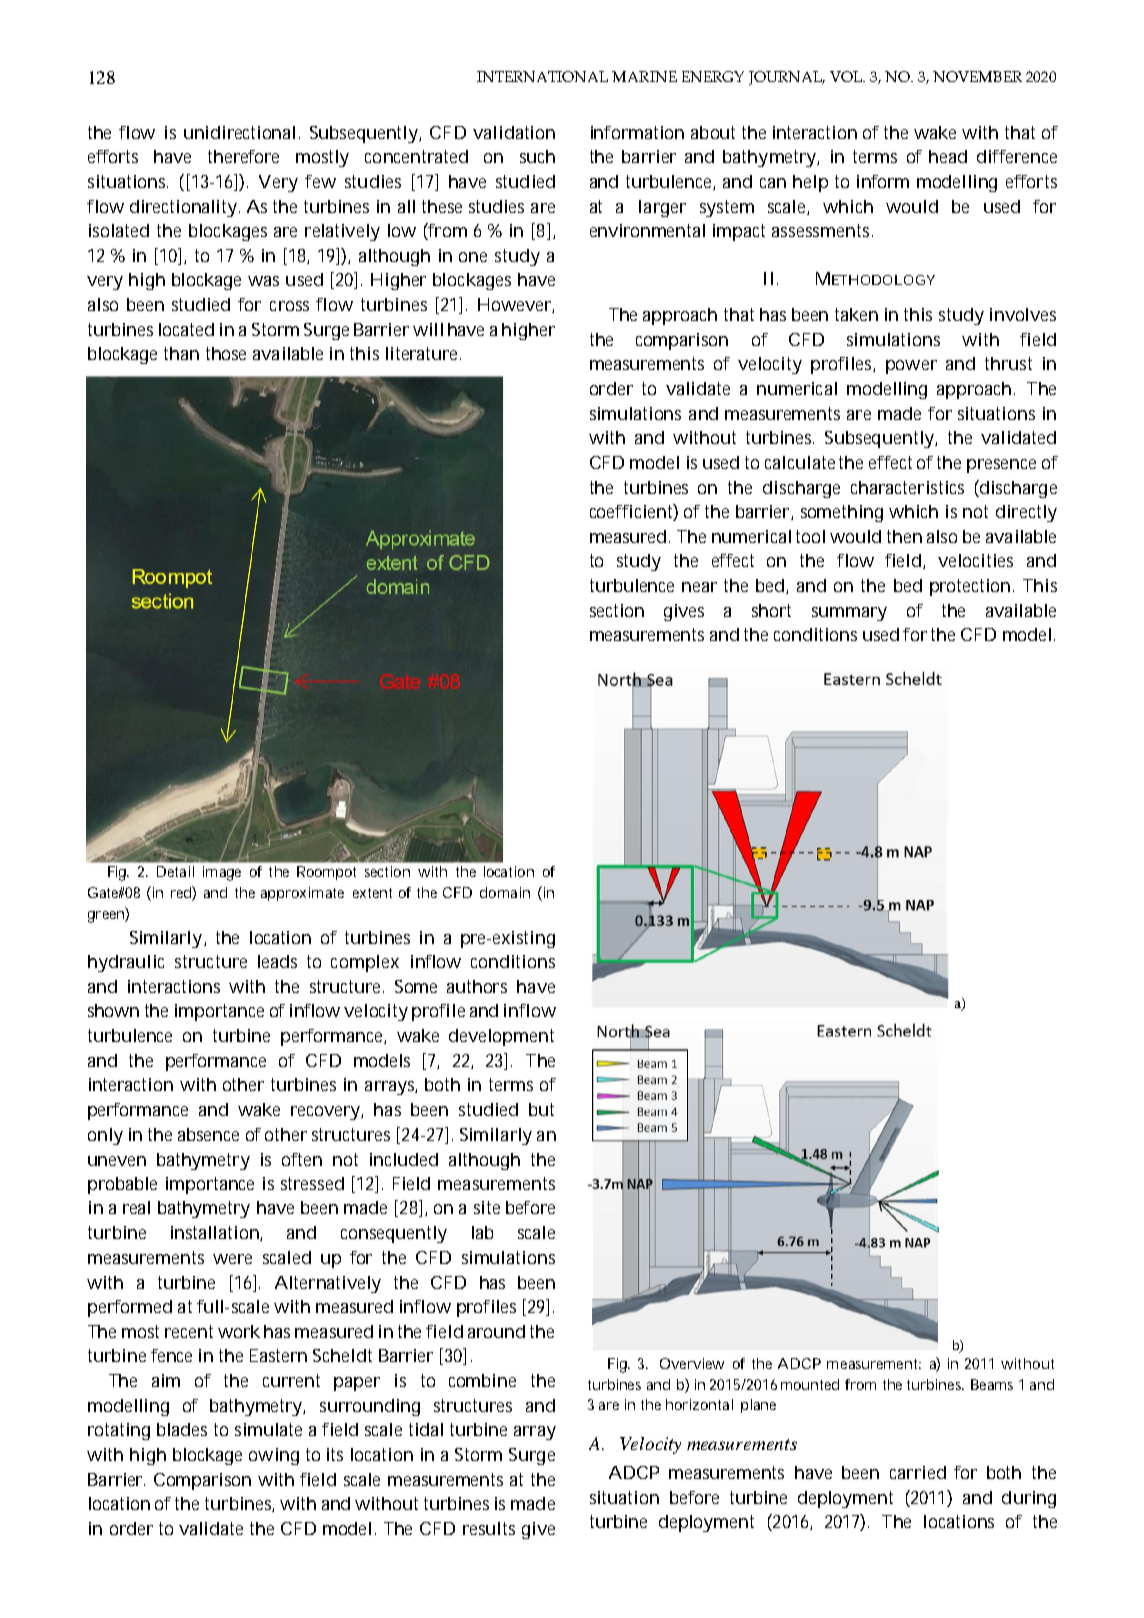 The width and height of the document is (1144, 1618). I want to click on head, so click(948, 156).
